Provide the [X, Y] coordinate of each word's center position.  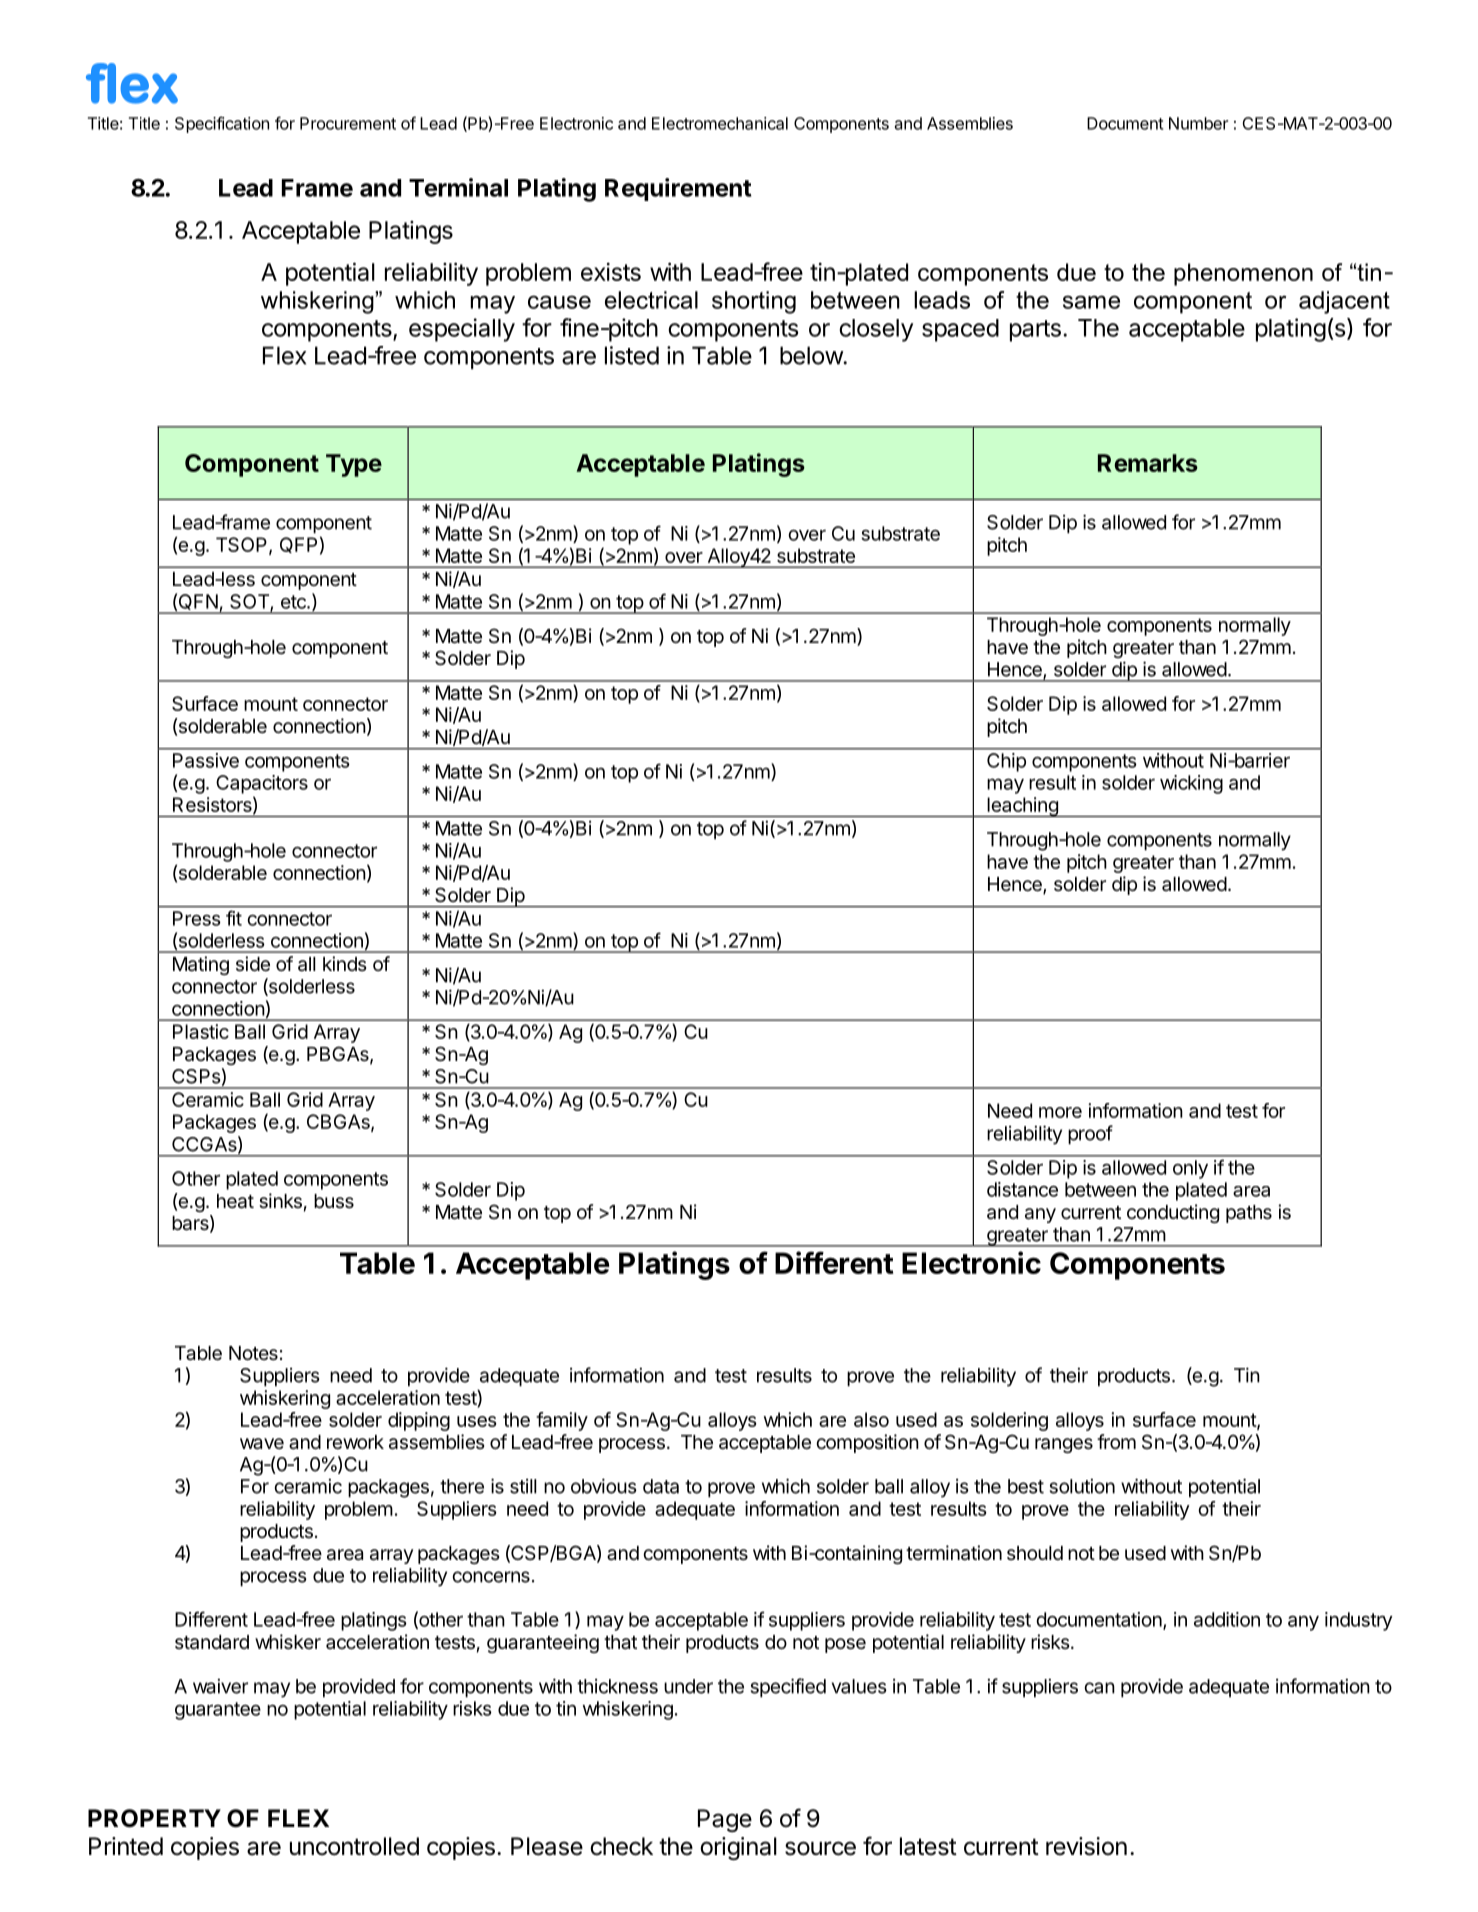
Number [1198, 123]
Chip [1006, 762]
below [812, 355]
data [661, 1486]
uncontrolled [354, 1846]
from [1116, 1441]
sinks [280, 1201]
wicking [1191, 784]
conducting [1173, 1213]
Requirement [678, 189]
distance [1022, 1189]
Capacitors [262, 784]
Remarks [1148, 463]
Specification [222, 124]
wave [262, 1444]
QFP [298, 545]
